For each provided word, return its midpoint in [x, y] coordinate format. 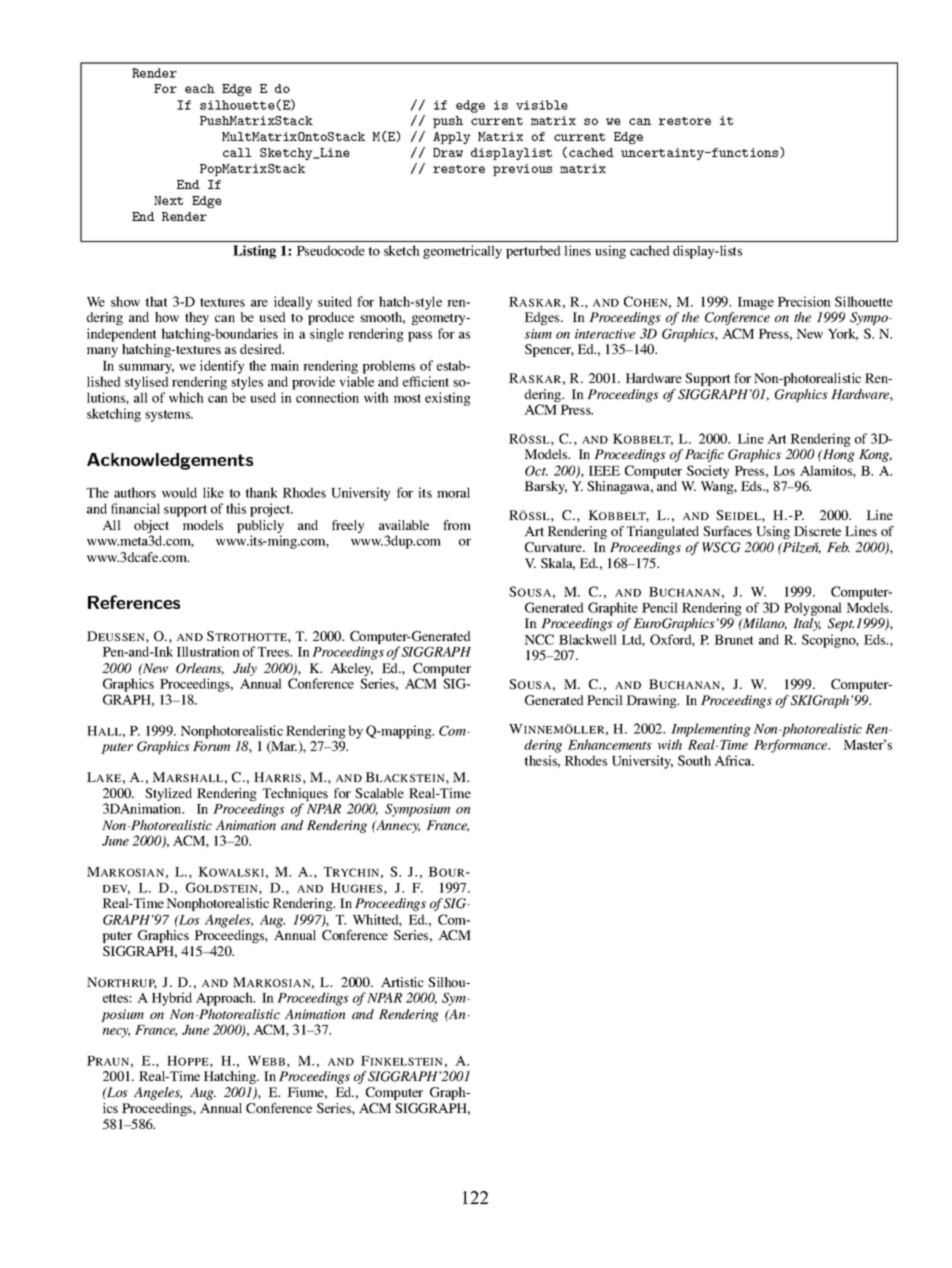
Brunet [734, 640]
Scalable [379, 793]
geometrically [462, 252]
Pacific [704, 455]
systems [168, 416]
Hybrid [172, 999]
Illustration [208, 651]
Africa [734, 760]
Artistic [402, 982]
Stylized [168, 796]
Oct [536, 471]
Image [756, 303]
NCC [539, 639]
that [156, 301]
